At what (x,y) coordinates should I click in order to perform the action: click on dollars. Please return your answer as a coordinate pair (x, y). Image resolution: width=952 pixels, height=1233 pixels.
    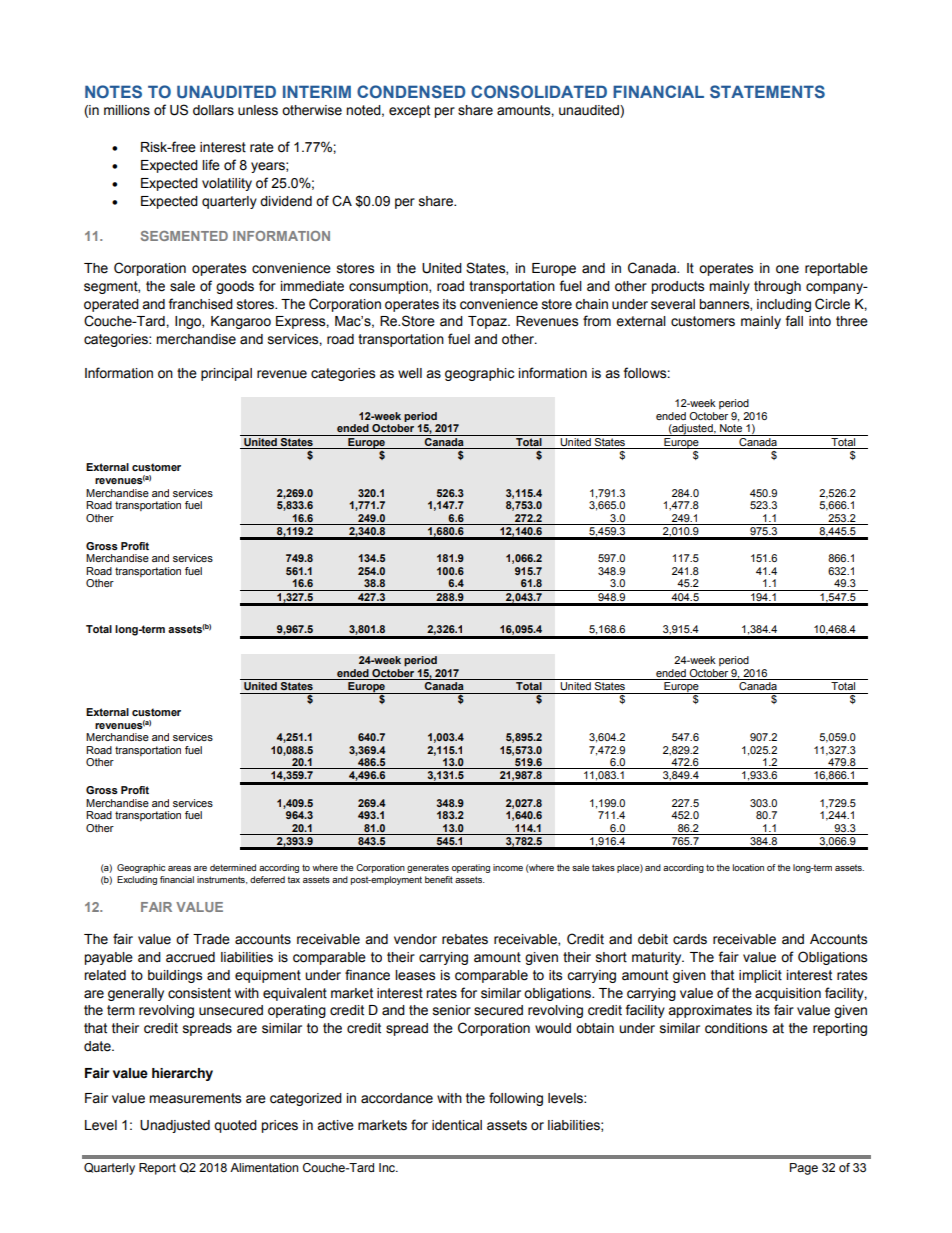
    Looking at the image, I should click on (213, 110).
